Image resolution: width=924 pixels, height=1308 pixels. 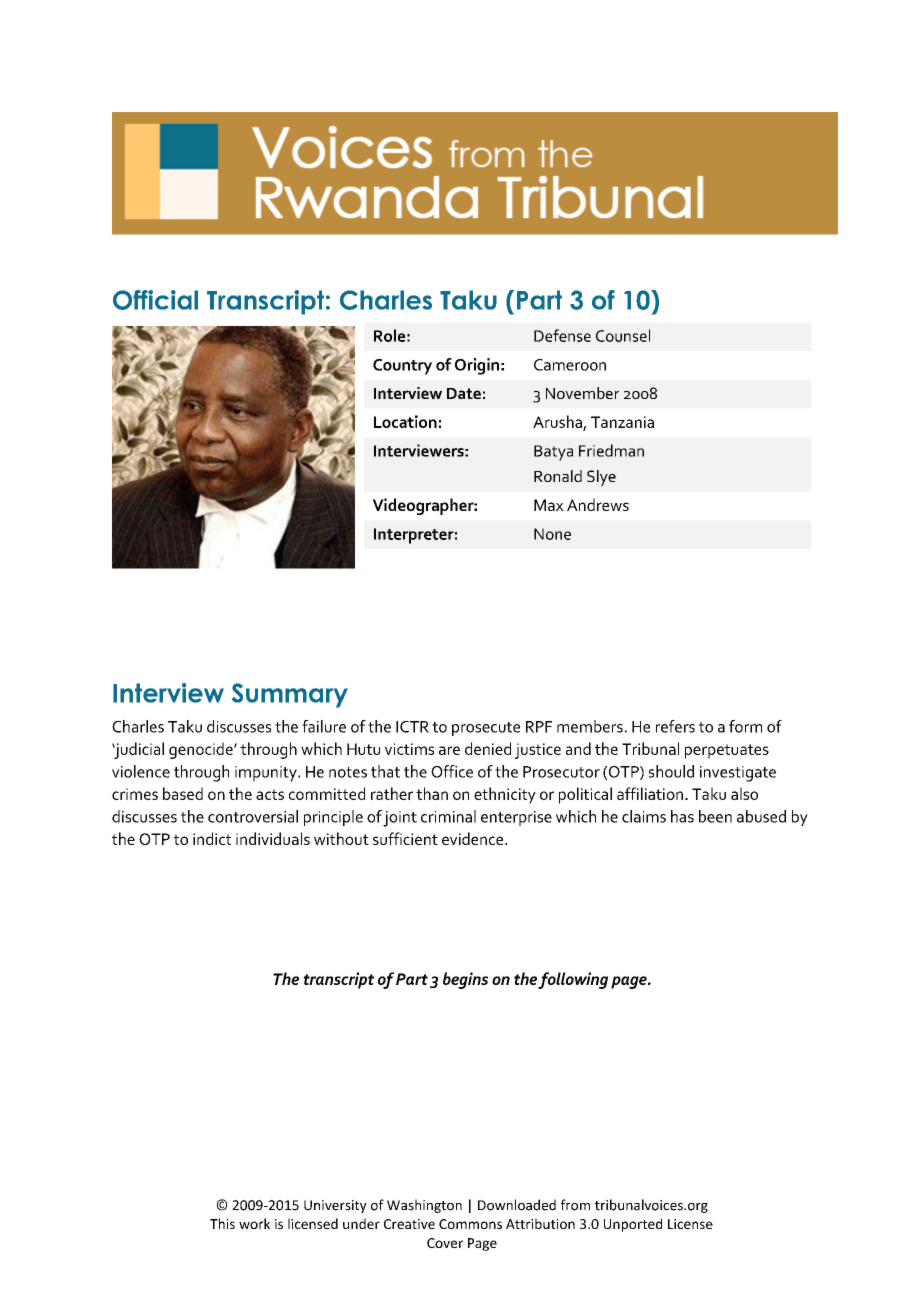 What do you see at coordinates (573, 980) in the screenshot?
I see `following` at bounding box center [573, 980].
